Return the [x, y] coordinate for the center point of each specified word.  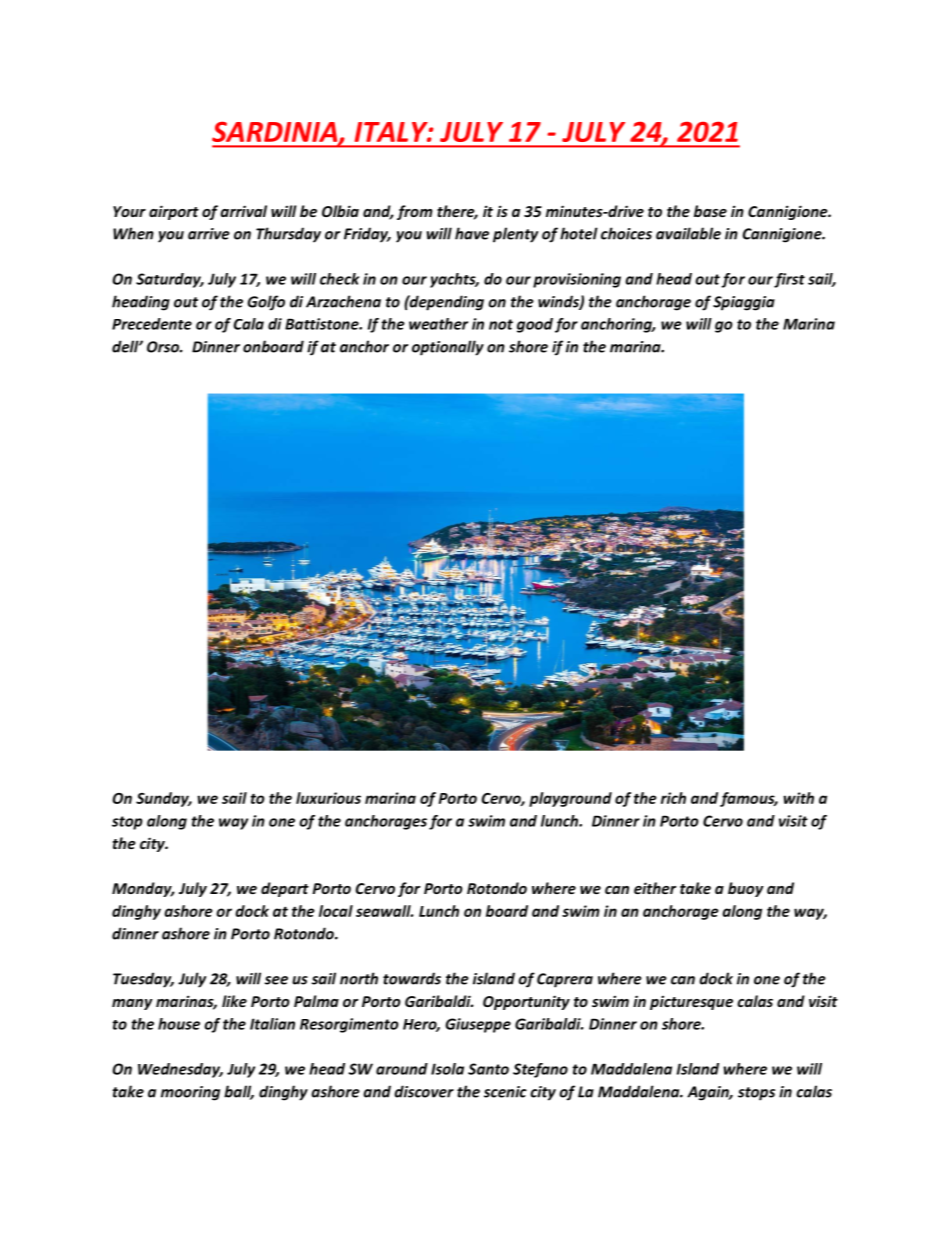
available [688, 233]
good [535, 325]
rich [673, 798]
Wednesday [180, 1070]
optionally [448, 348]
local [336, 911]
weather [438, 324]
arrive [209, 234]
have [472, 233]
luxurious [328, 798]
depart [285, 889]
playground [570, 799]
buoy [746, 889]
